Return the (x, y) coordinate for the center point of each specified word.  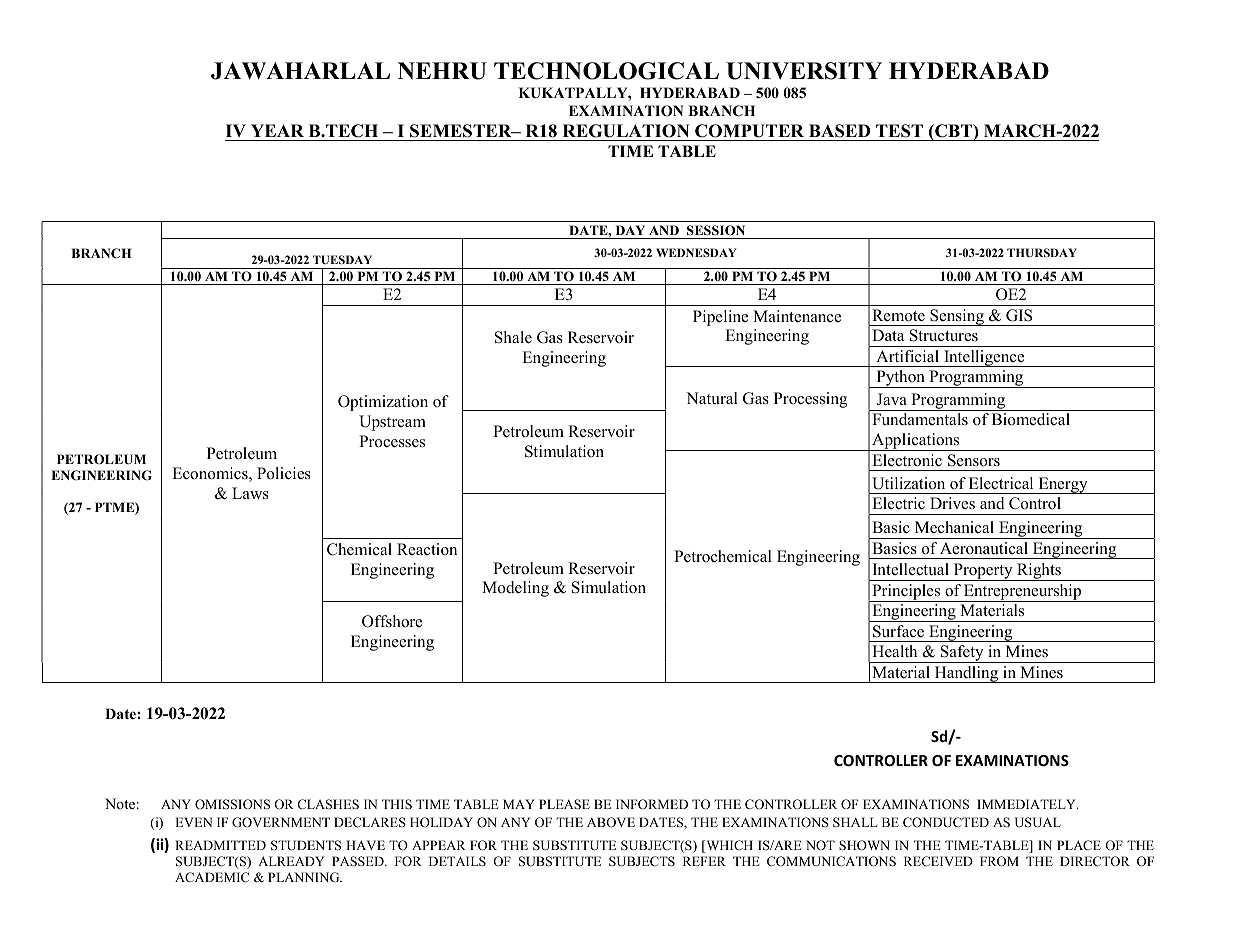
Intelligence (984, 358)
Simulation (609, 587)
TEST (899, 131)
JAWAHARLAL (300, 71)
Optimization (383, 403)
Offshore (392, 621)
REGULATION (626, 131)
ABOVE (611, 822)
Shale (513, 337)
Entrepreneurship (1023, 593)
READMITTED (220, 845)
